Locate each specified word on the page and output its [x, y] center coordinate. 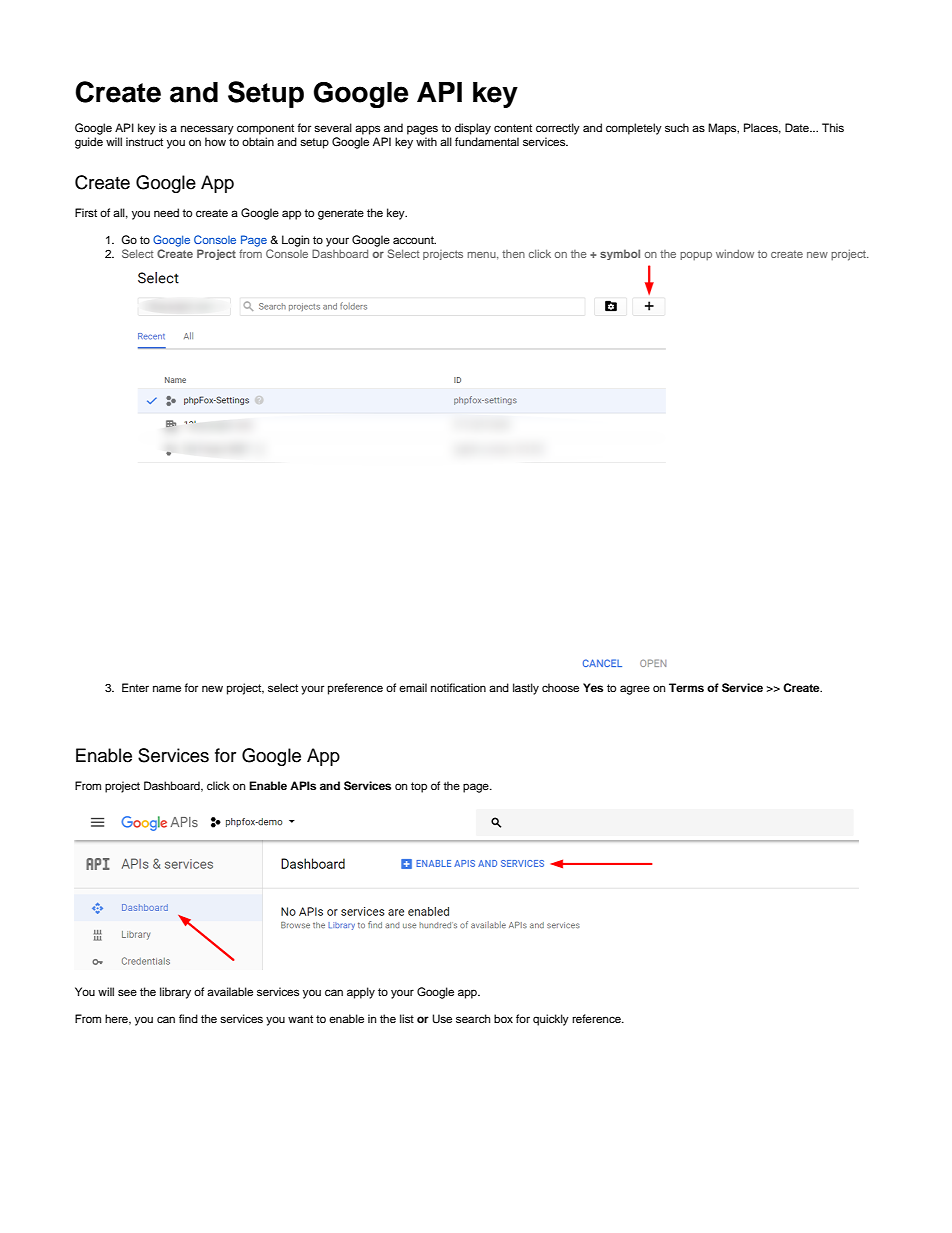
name [167, 688]
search [473, 1018]
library [175, 993]
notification [458, 687]
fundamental [487, 141]
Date [798, 127]
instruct [144, 141]
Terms [686, 687]
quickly [551, 1020]
